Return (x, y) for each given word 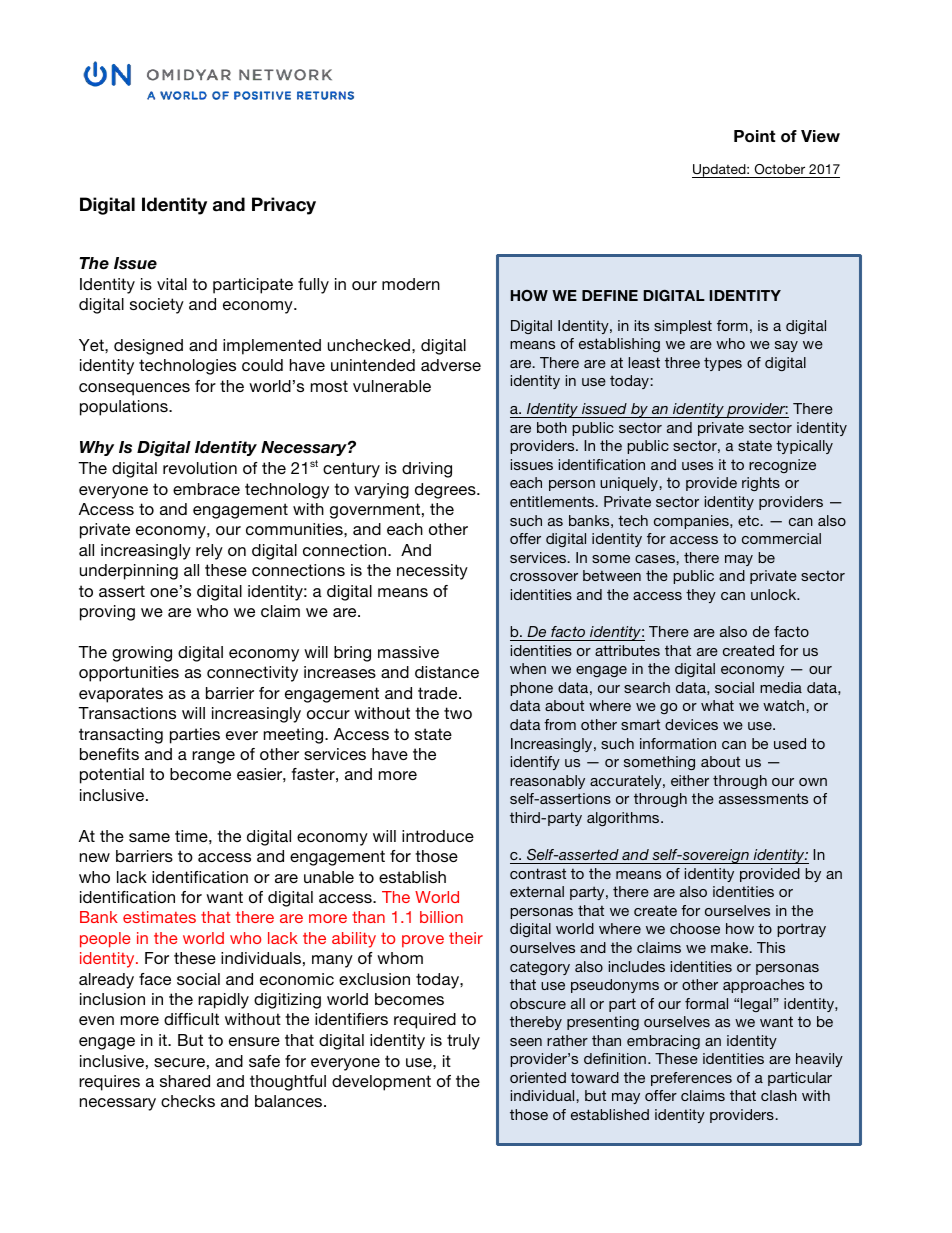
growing (142, 654)
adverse (451, 365)
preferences (691, 1079)
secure (179, 1062)
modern (411, 284)
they (701, 596)
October (780, 171)
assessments (763, 798)
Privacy (284, 206)
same (149, 837)
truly (463, 1042)
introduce (438, 836)
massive (408, 652)
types (723, 364)
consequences (134, 389)
